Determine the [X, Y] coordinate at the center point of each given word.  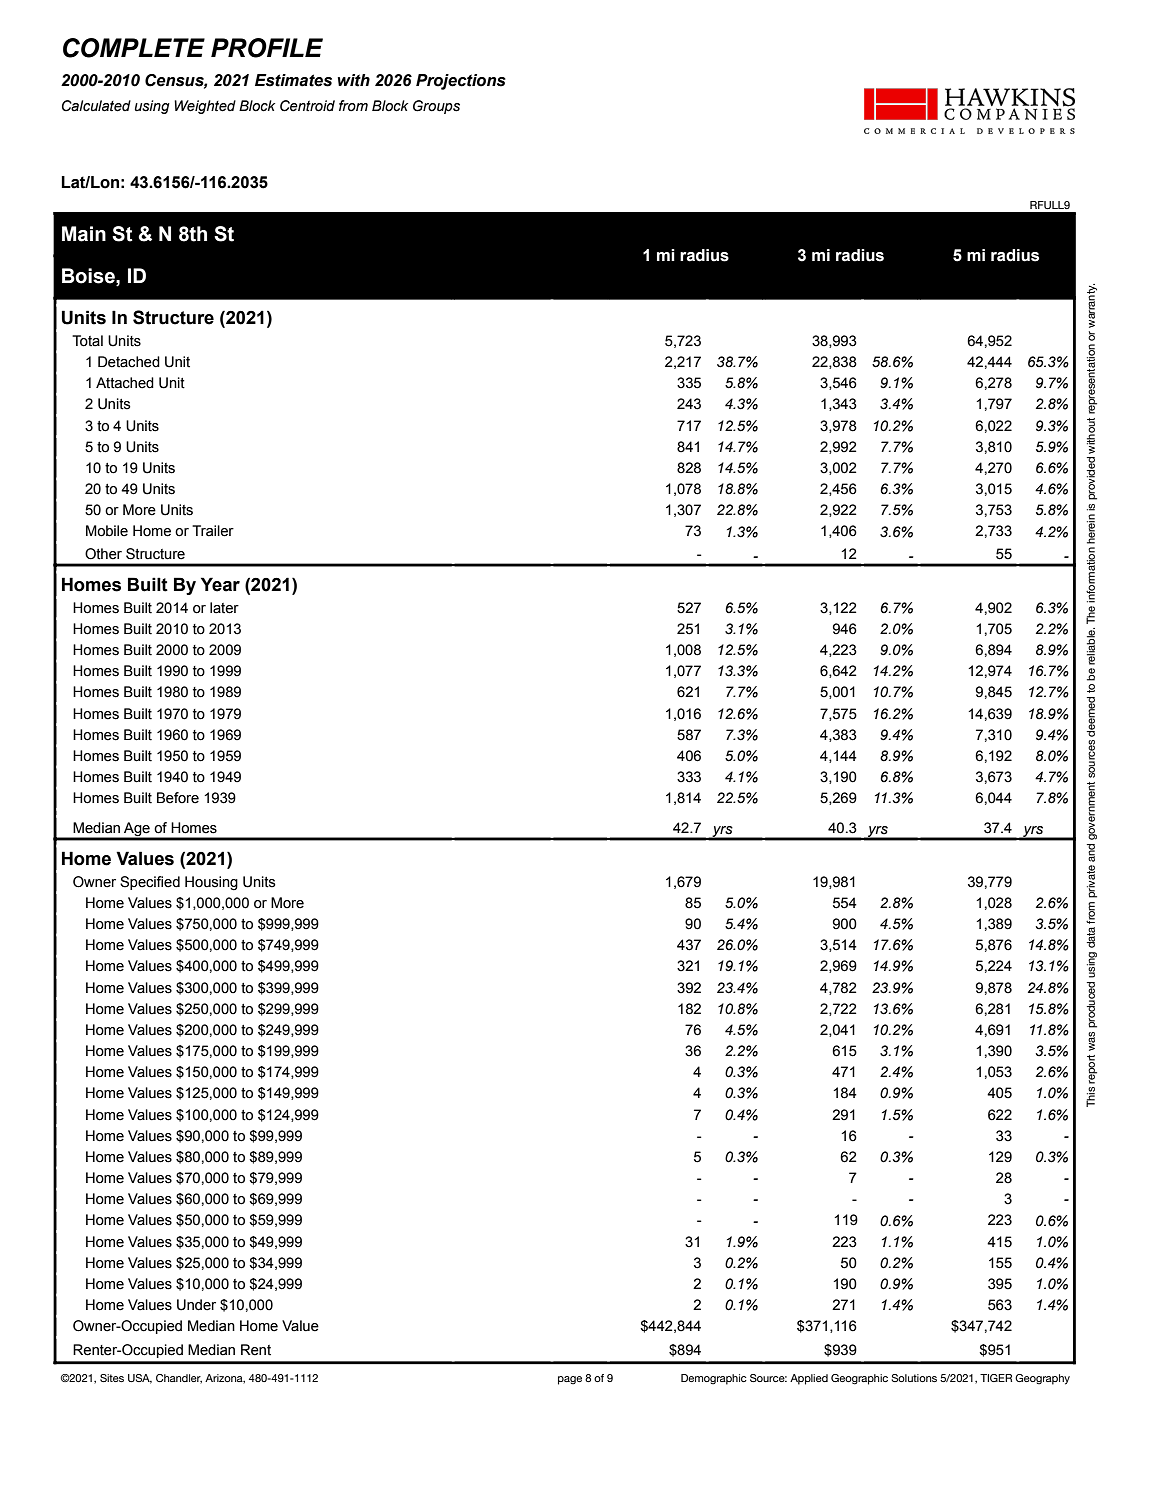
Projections [461, 82]
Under [196, 1305]
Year [220, 584]
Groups [436, 107]
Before [178, 798]
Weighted [205, 107]
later [224, 608]
